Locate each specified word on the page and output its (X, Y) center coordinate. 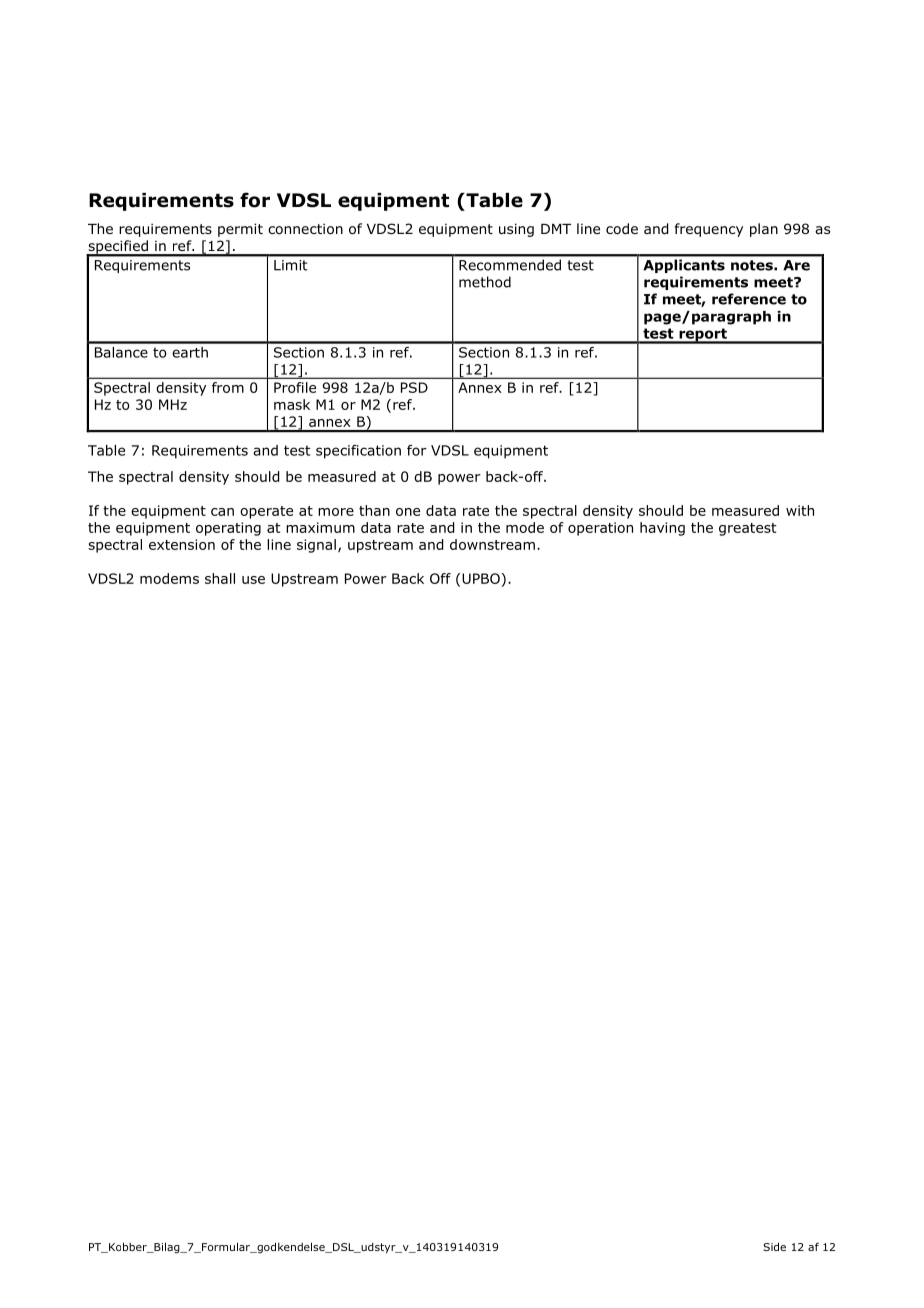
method (485, 282)
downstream (492, 544)
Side (774, 1246)
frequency (709, 230)
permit (240, 230)
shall (220, 578)
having (662, 529)
